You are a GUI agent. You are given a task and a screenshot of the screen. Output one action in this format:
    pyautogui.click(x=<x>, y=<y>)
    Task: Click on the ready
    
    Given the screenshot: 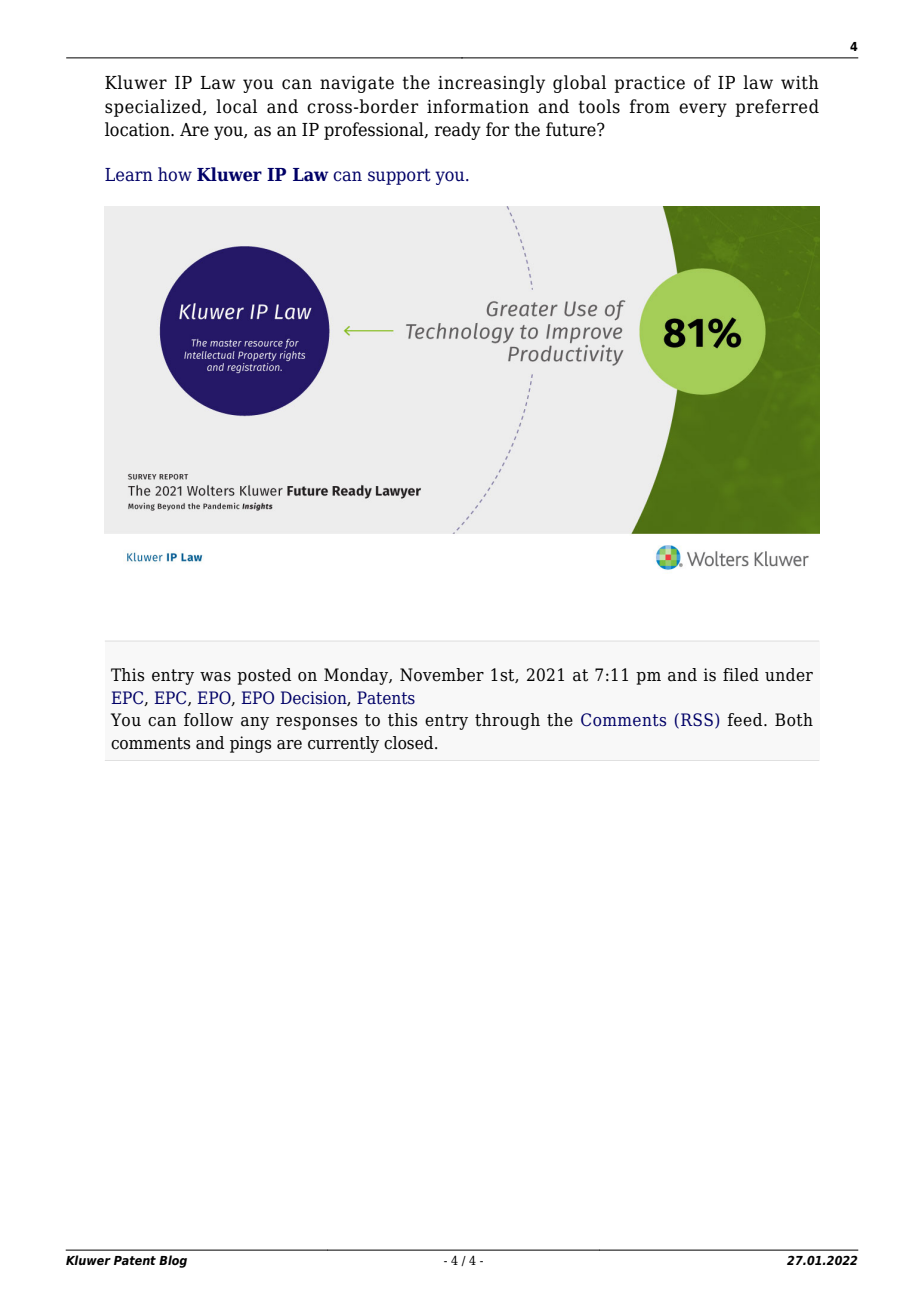 What is the action you would take?
    pyautogui.click(x=458, y=131)
